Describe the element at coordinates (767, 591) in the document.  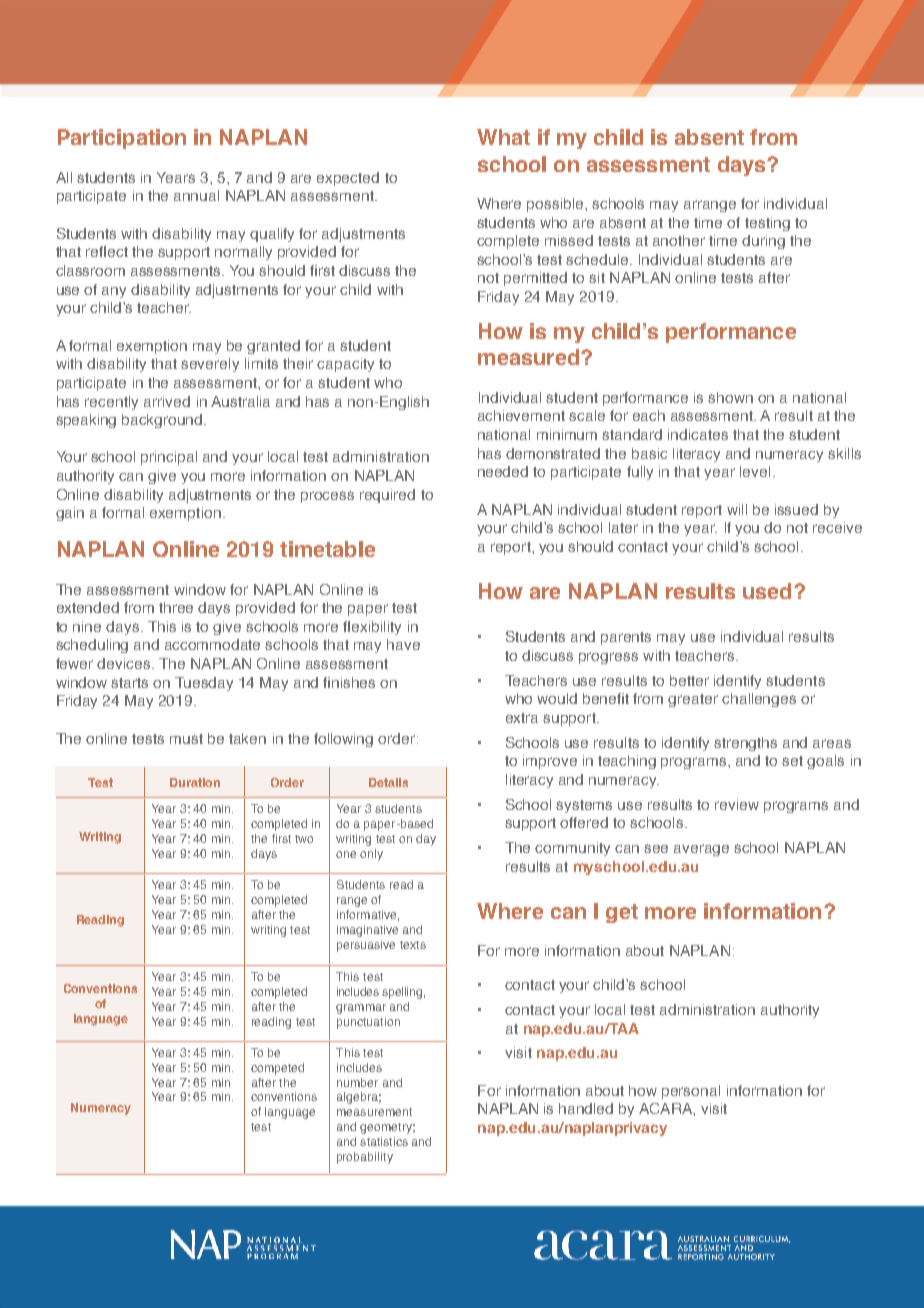
I see `used` at that location.
